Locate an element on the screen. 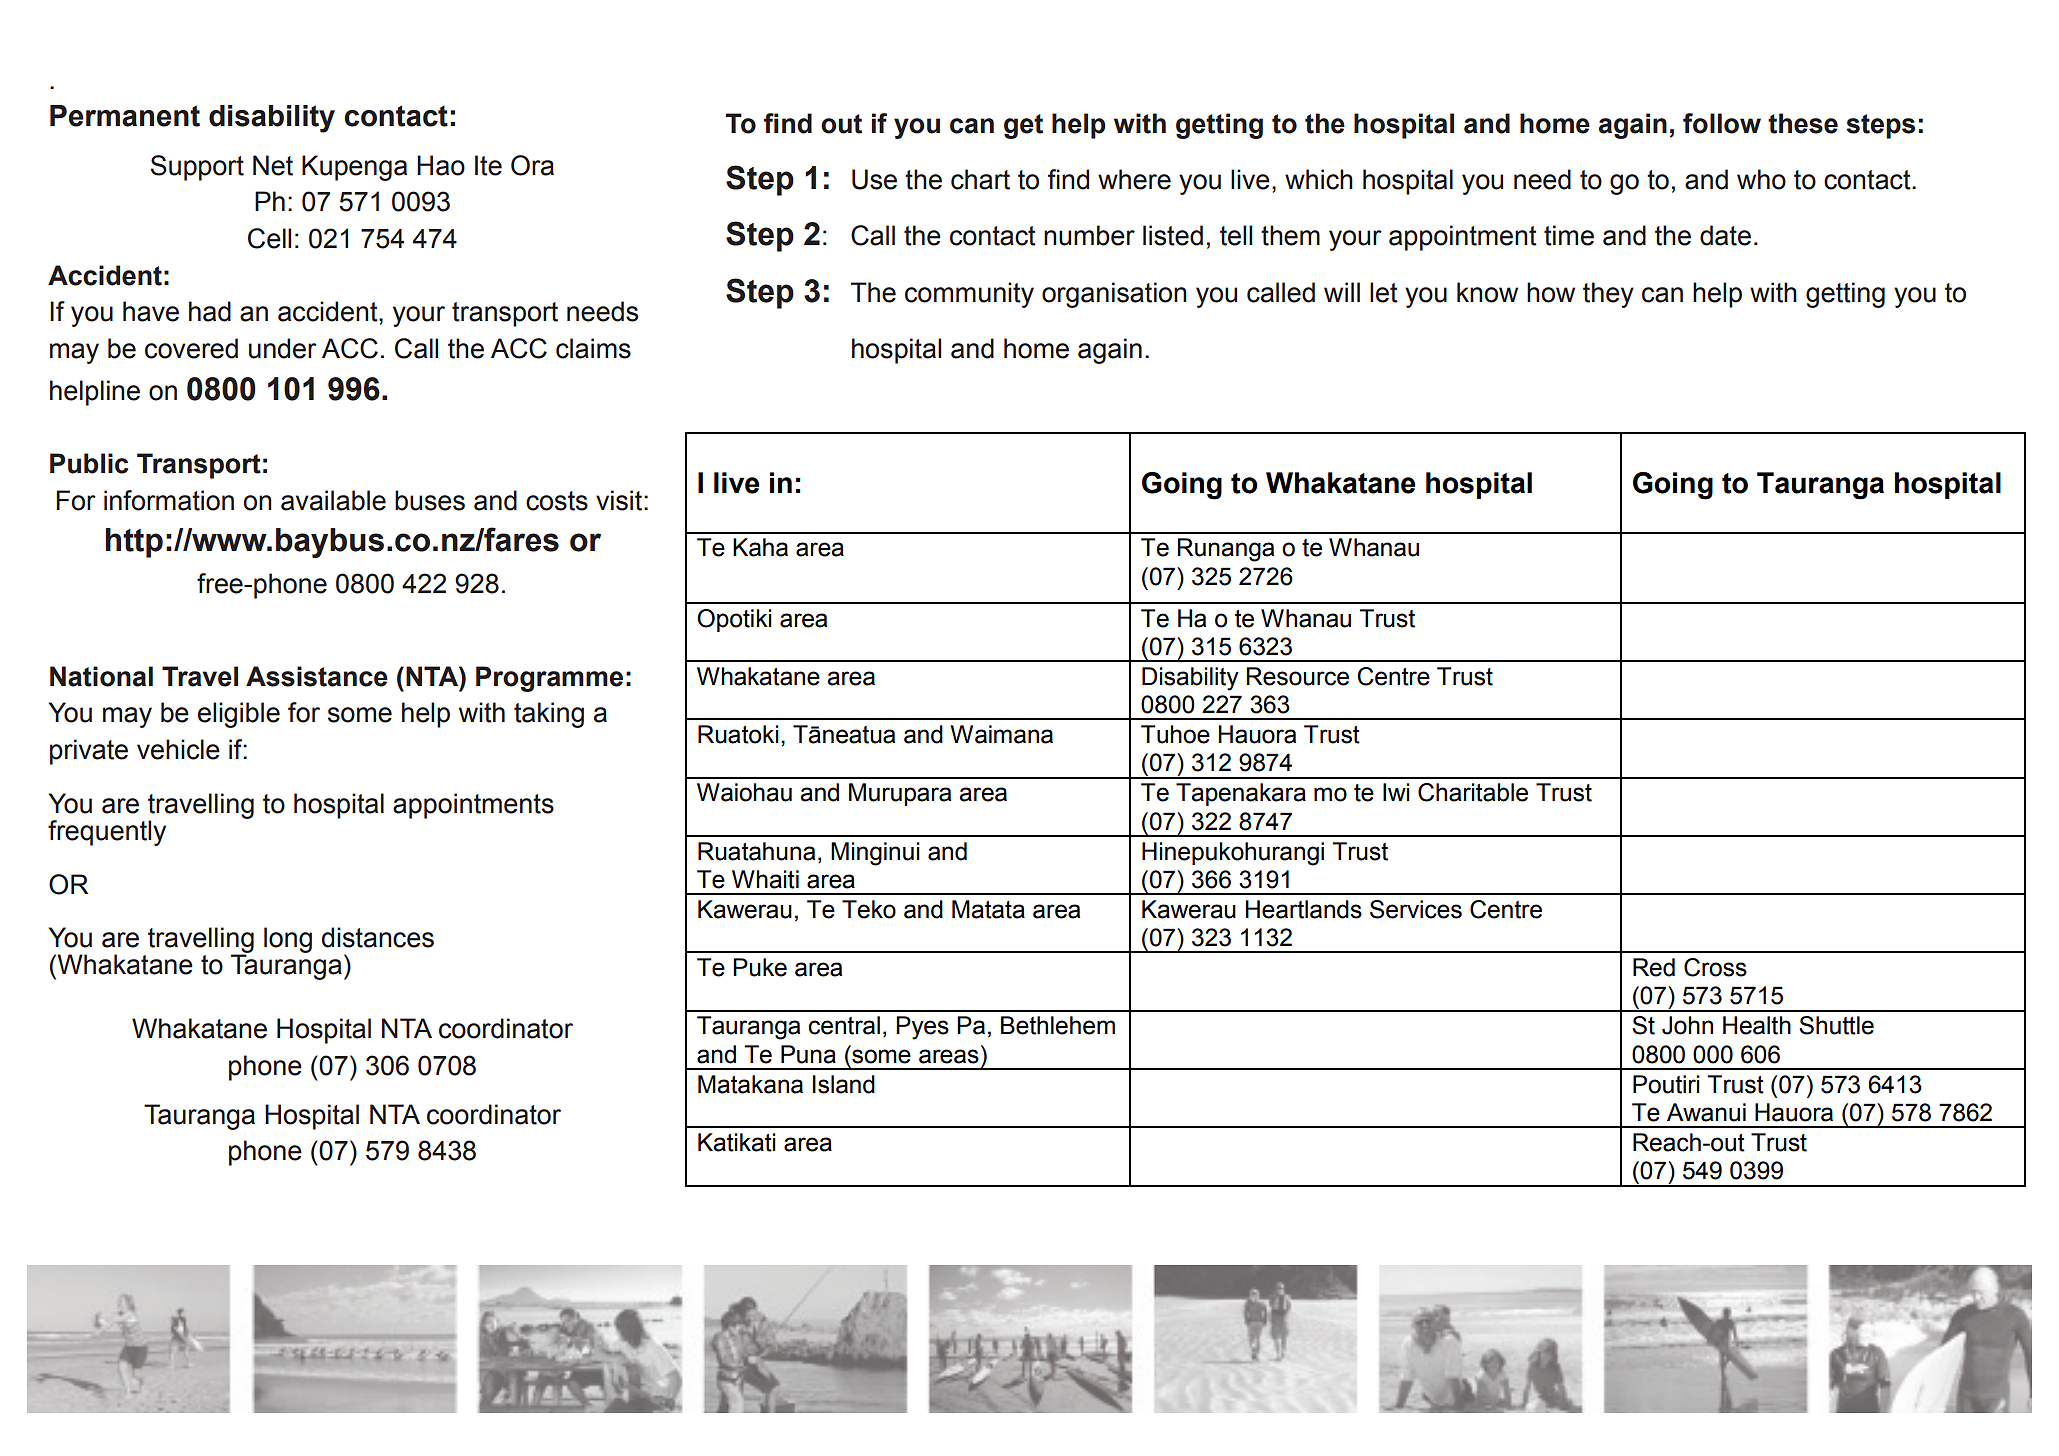  Charitable is located at coordinates (1473, 792).
